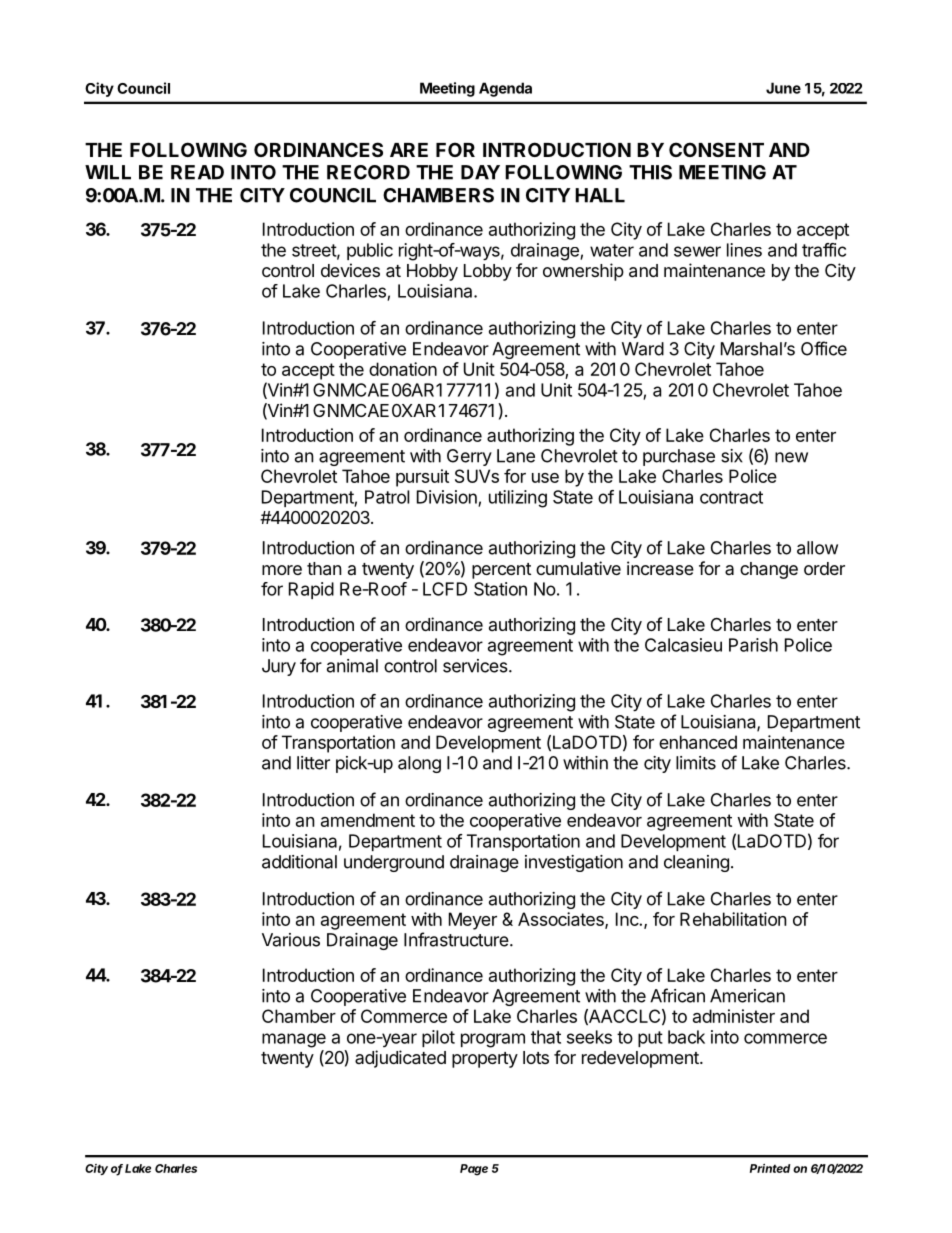 This image has width=952, height=1233. Describe the element at coordinates (474, 1170) in the image. I see `Page` at that location.
